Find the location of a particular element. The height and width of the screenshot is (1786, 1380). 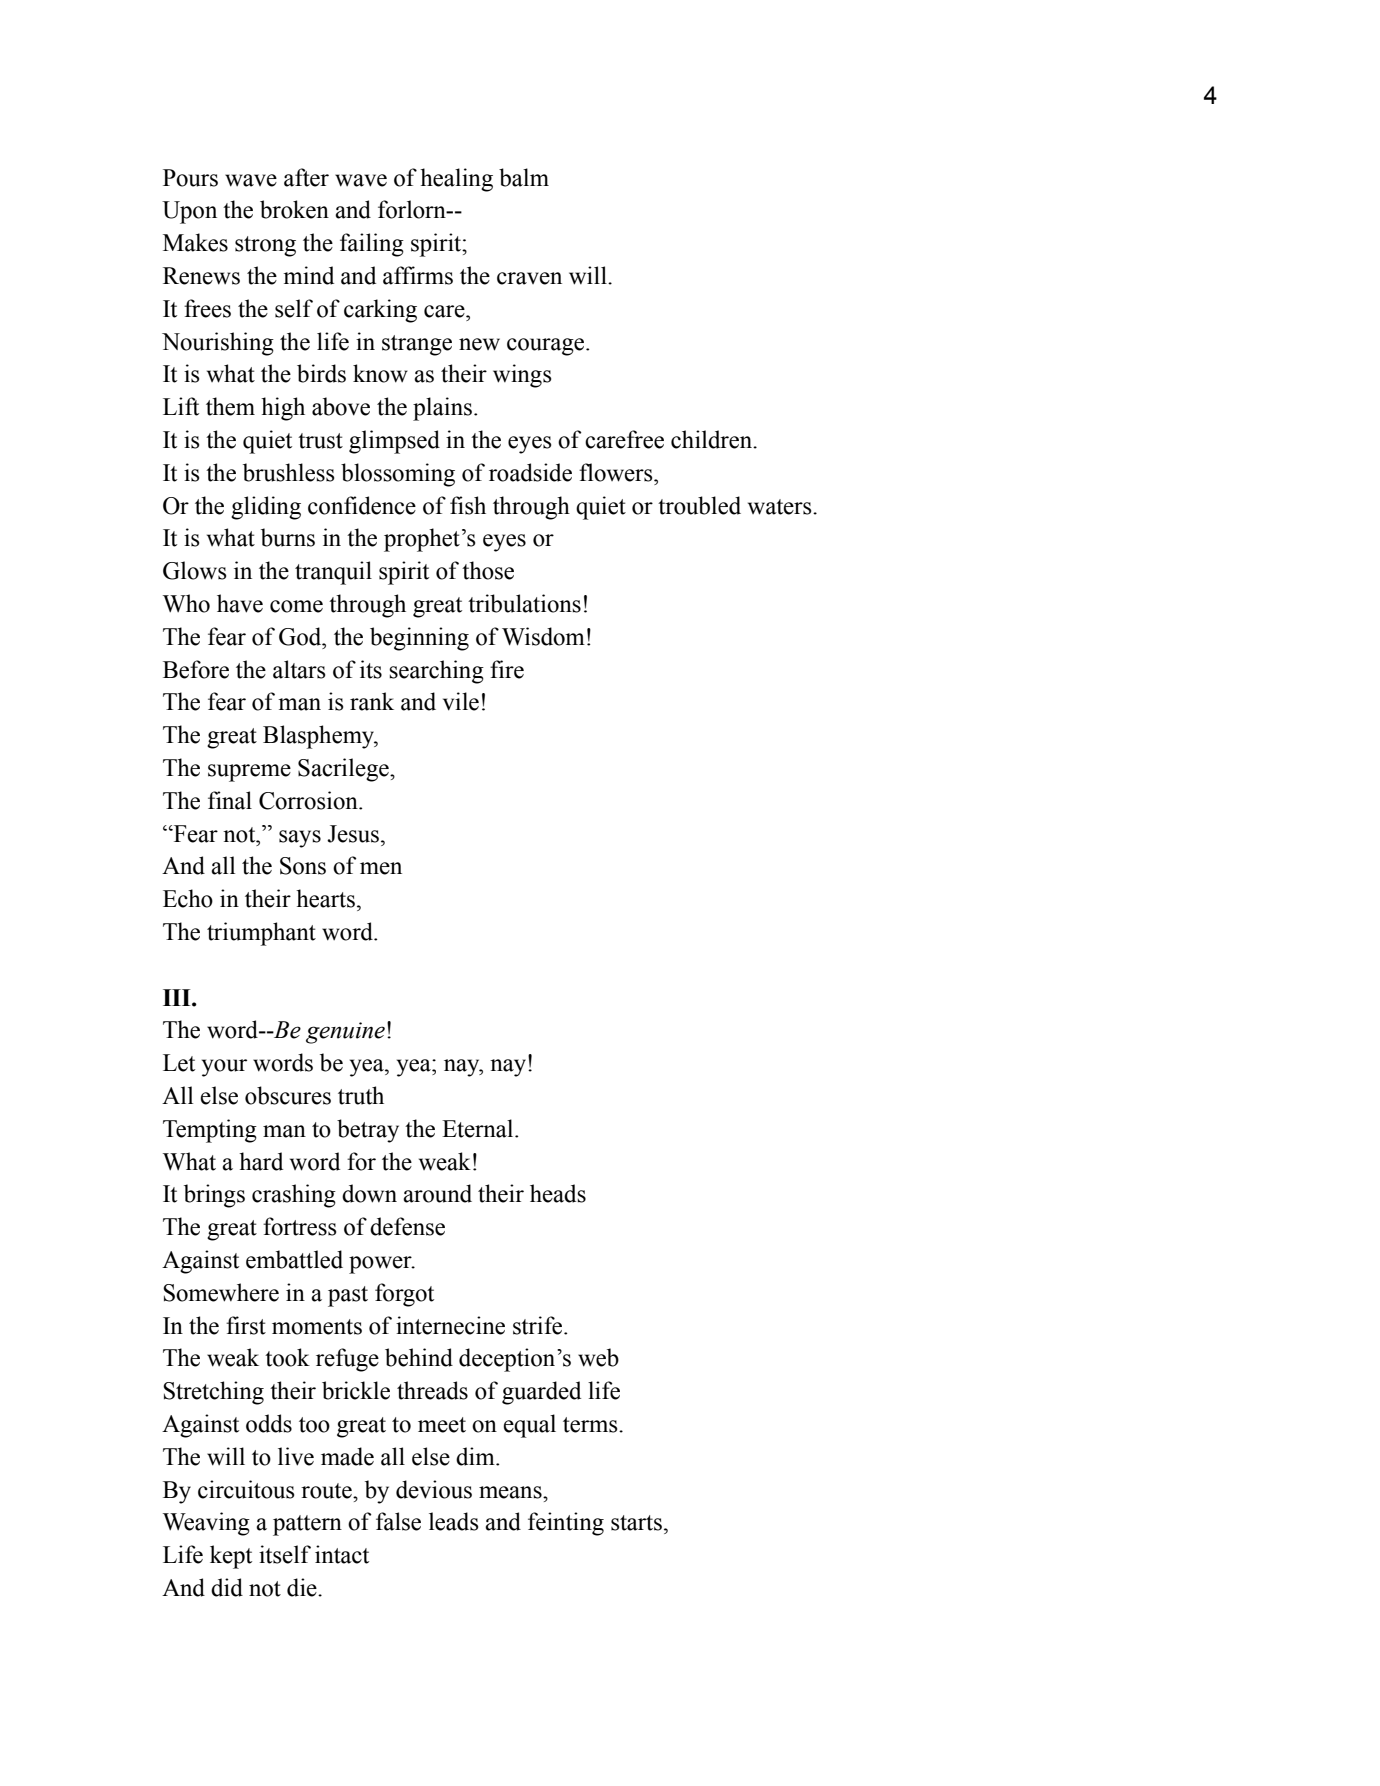

strange is located at coordinates (417, 345).
